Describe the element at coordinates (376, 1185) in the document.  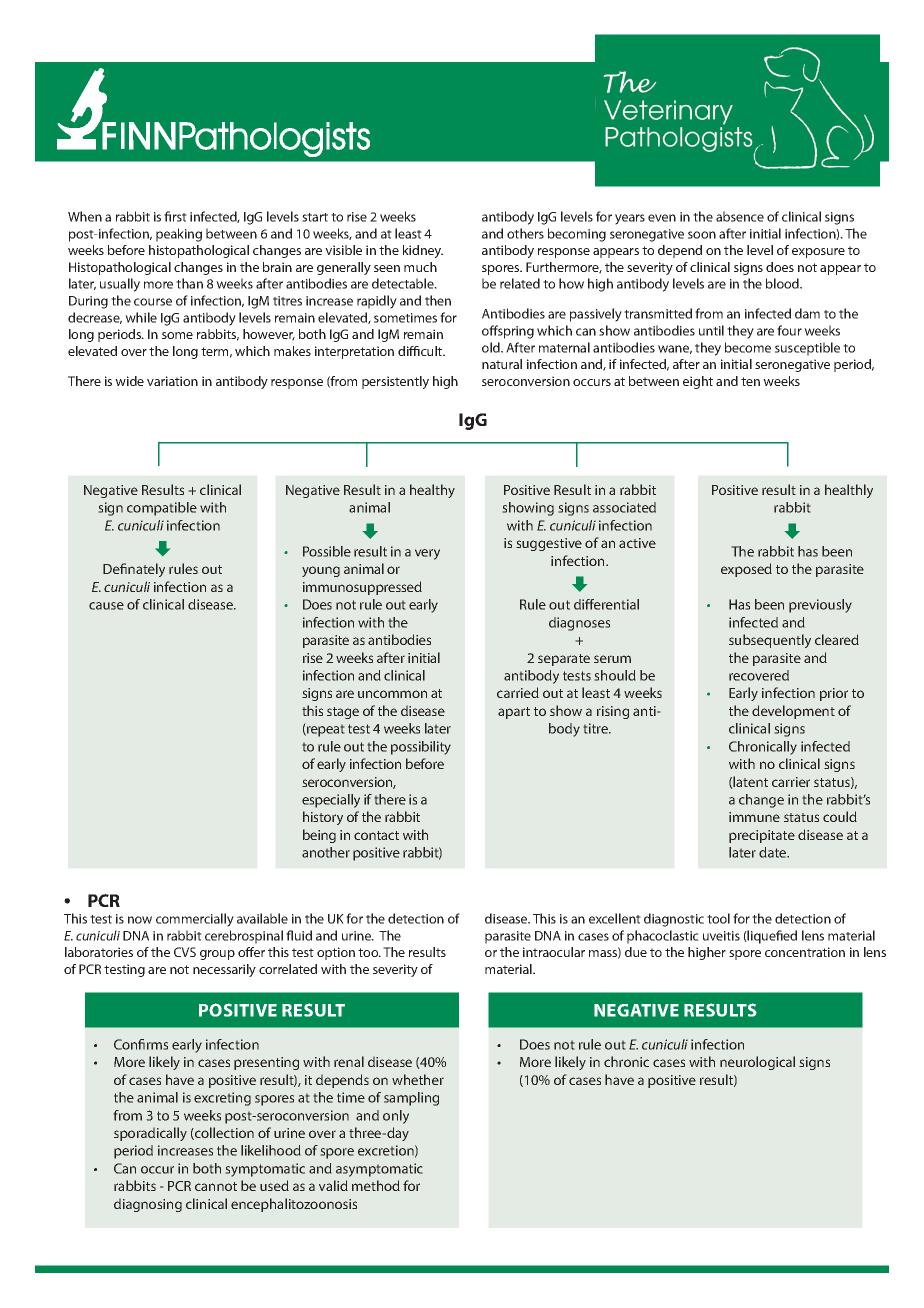
I see `method` at that location.
